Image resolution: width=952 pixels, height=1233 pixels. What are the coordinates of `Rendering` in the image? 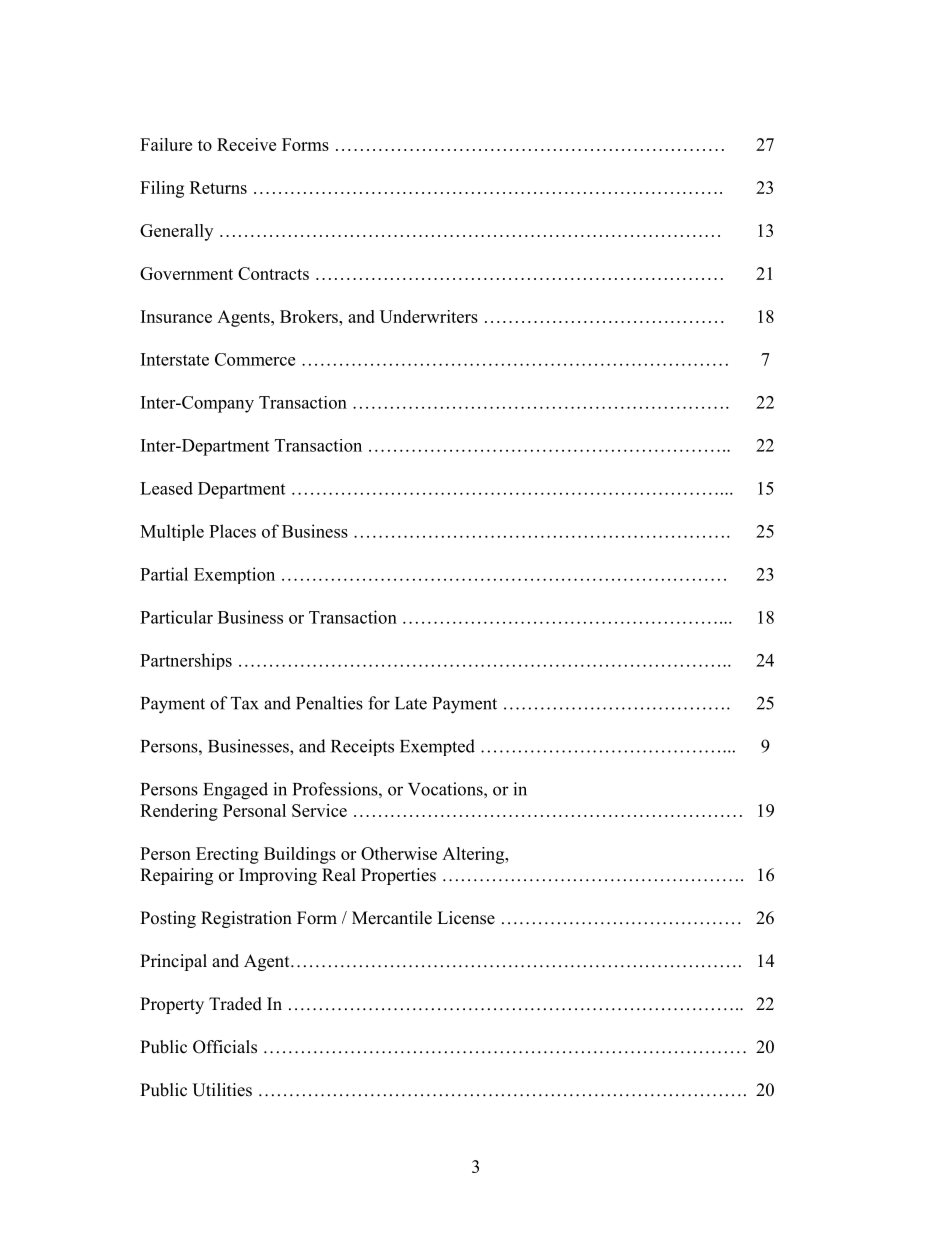 It's located at (179, 812).
